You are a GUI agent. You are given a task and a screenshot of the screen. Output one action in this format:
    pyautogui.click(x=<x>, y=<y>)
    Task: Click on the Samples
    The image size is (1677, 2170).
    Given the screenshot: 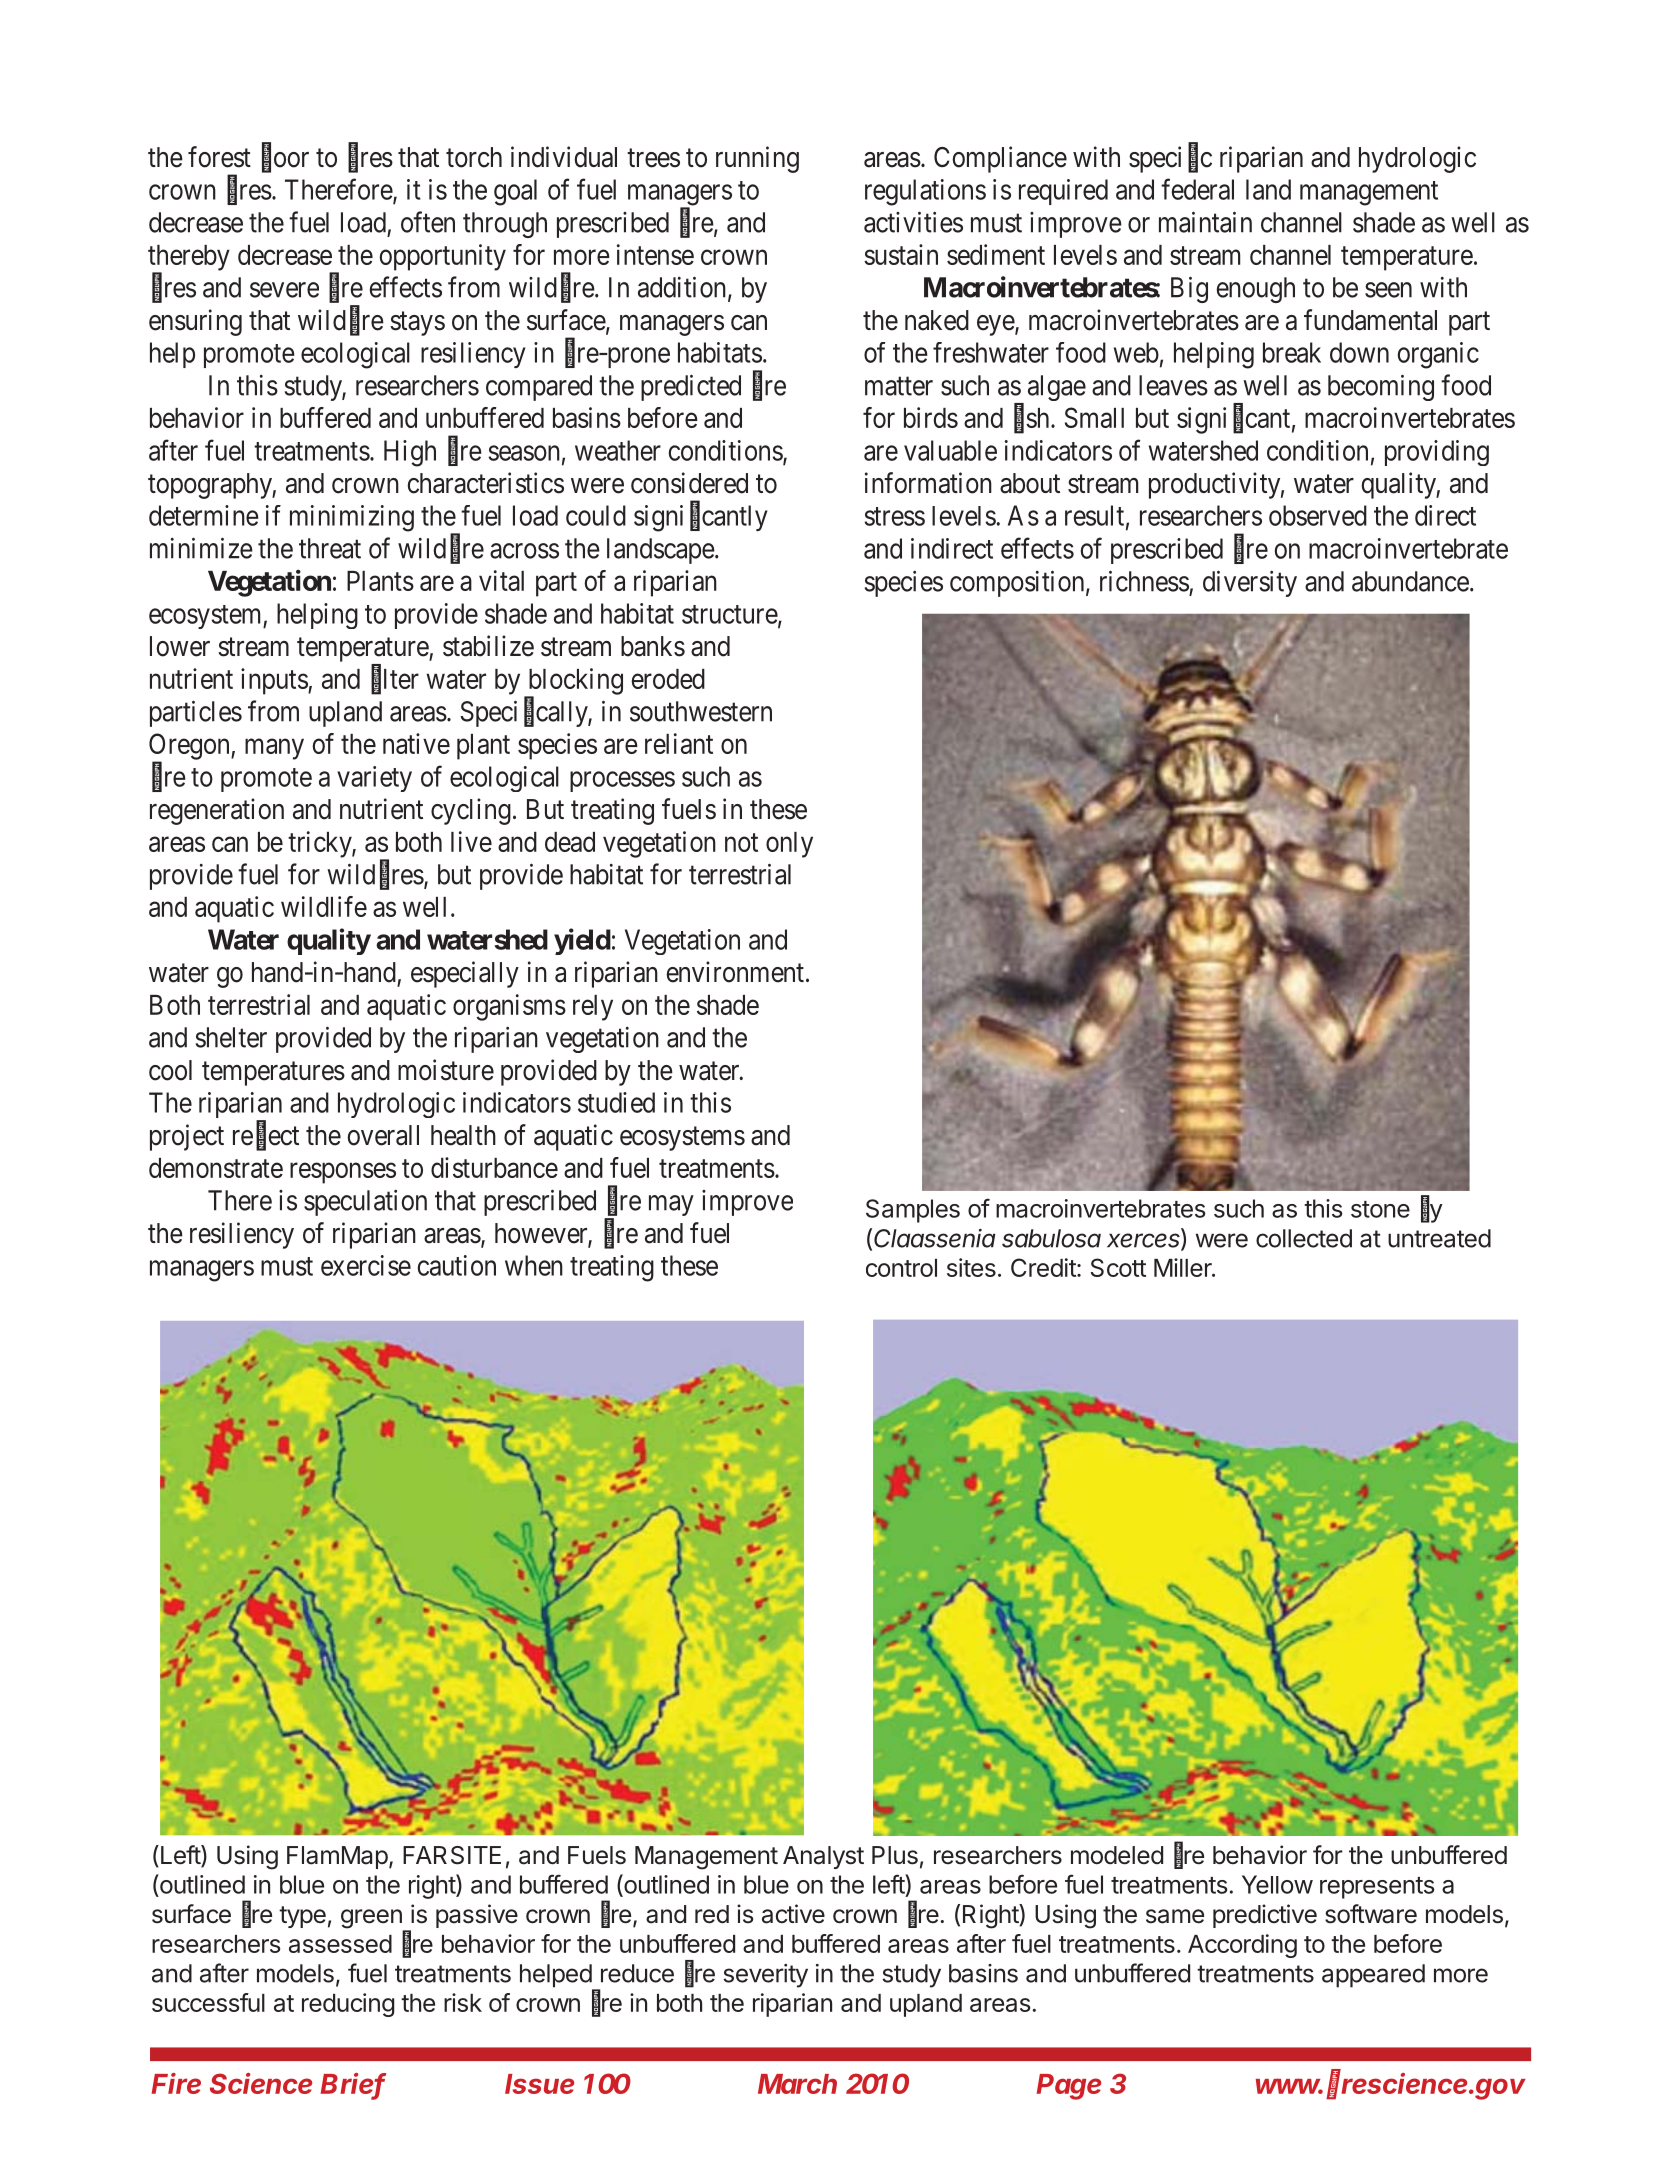 What is the action you would take?
    pyautogui.click(x=913, y=1211)
